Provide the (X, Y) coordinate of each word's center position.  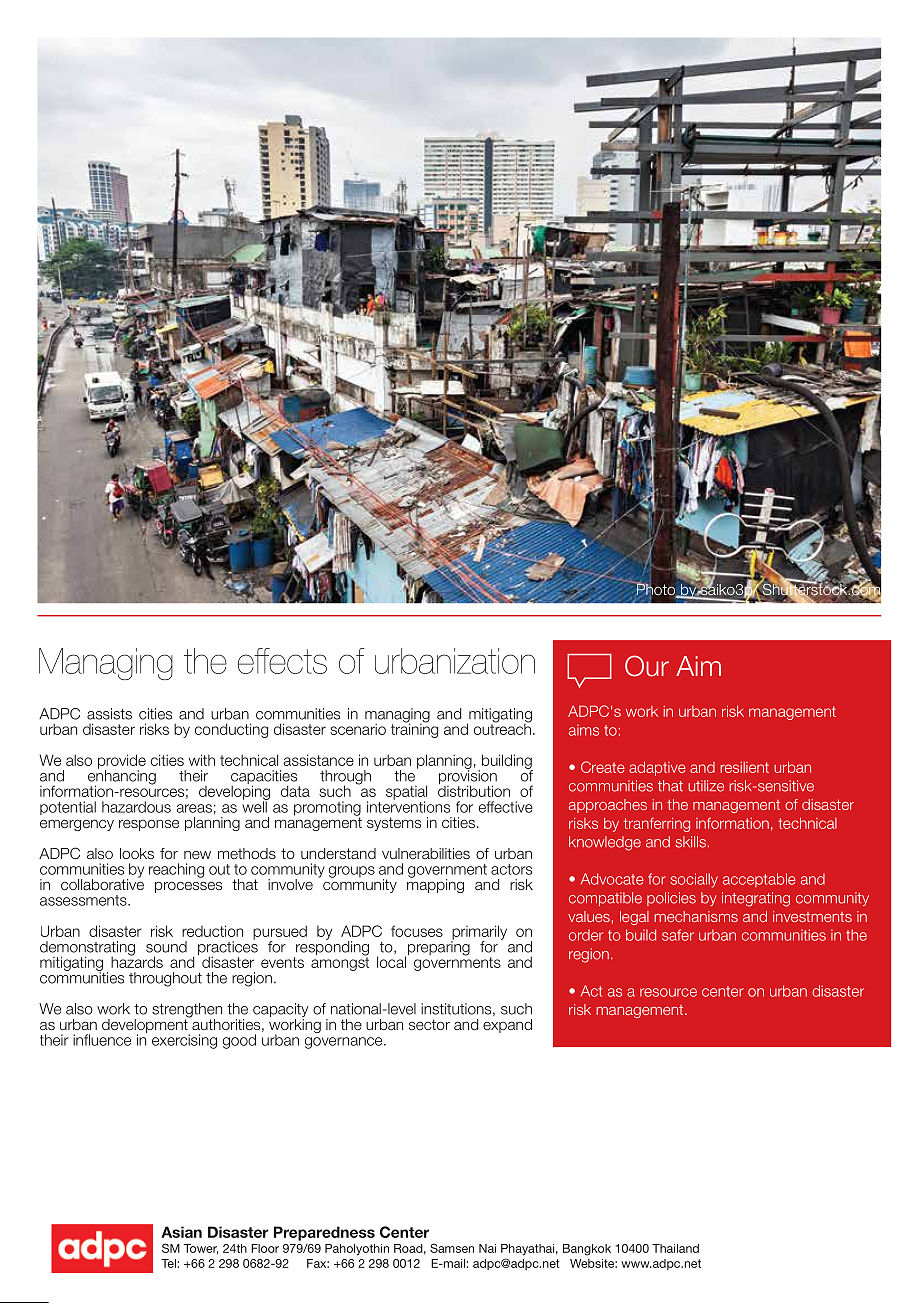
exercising (184, 1041)
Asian (181, 1232)
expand (507, 1026)
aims (584, 730)
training (414, 729)
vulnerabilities (426, 853)
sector (429, 1024)
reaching (176, 870)
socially (694, 880)
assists (109, 714)
